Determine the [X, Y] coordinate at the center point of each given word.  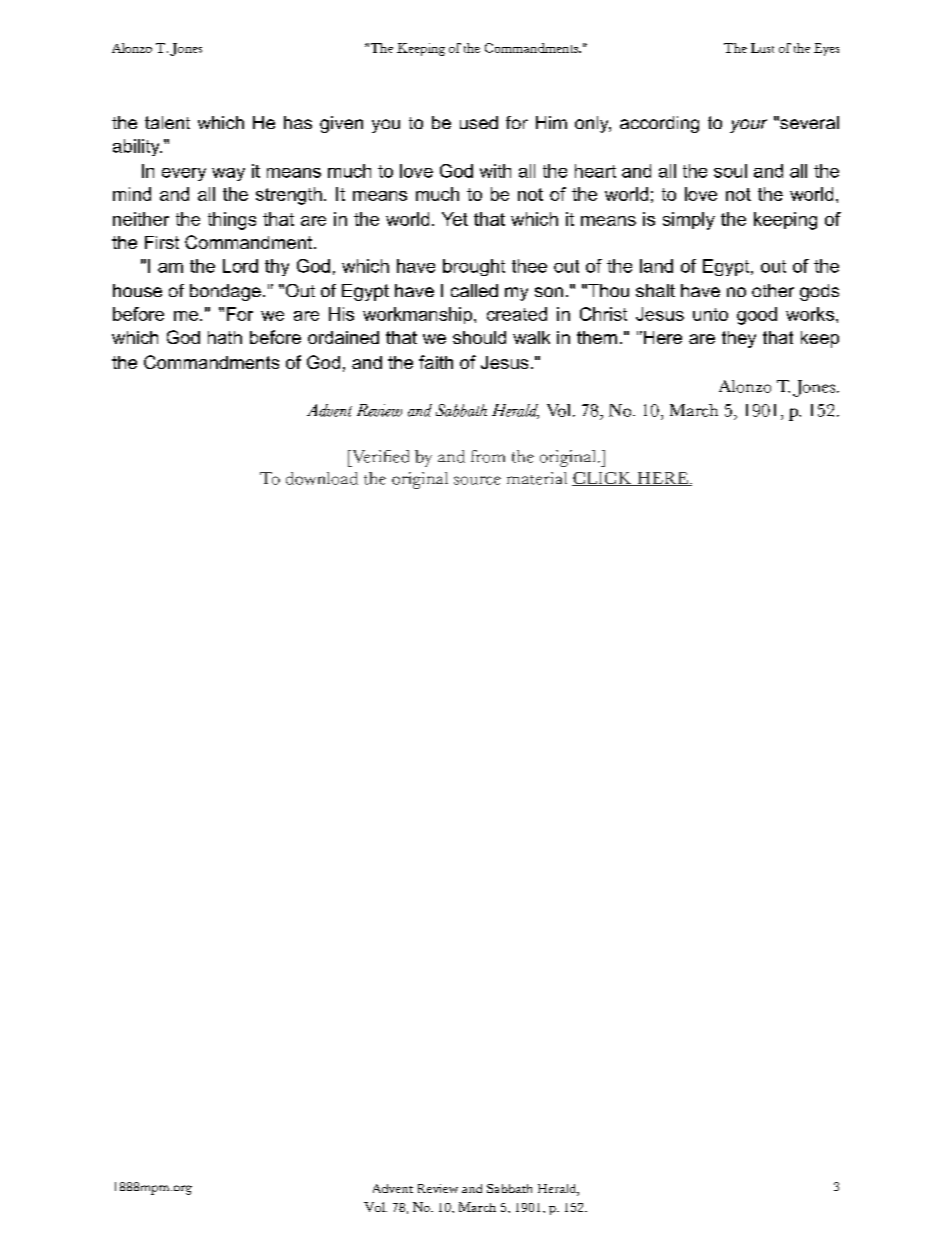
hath [225, 337]
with [495, 171]
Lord [240, 266]
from [488, 456]
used [479, 122]
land [656, 266]
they [739, 339]
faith [436, 362]
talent [167, 122]
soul [730, 171]
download [322, 478]
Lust [762, 48]
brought [474, 267]
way [228, 174]
